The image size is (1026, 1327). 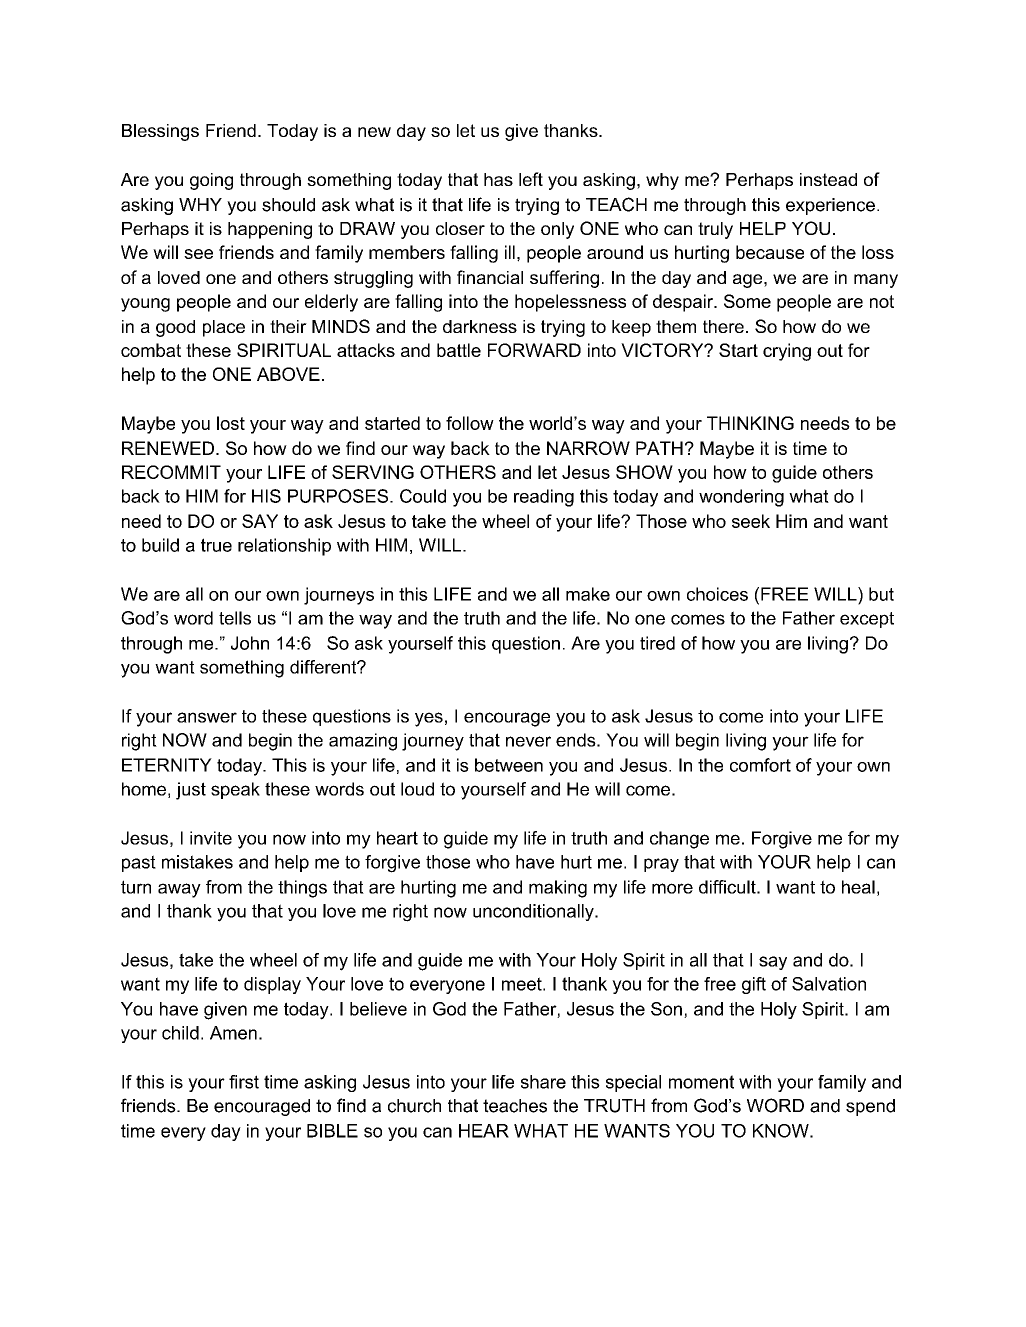 I want to click on THINKING, so click(x=750, y=423).
